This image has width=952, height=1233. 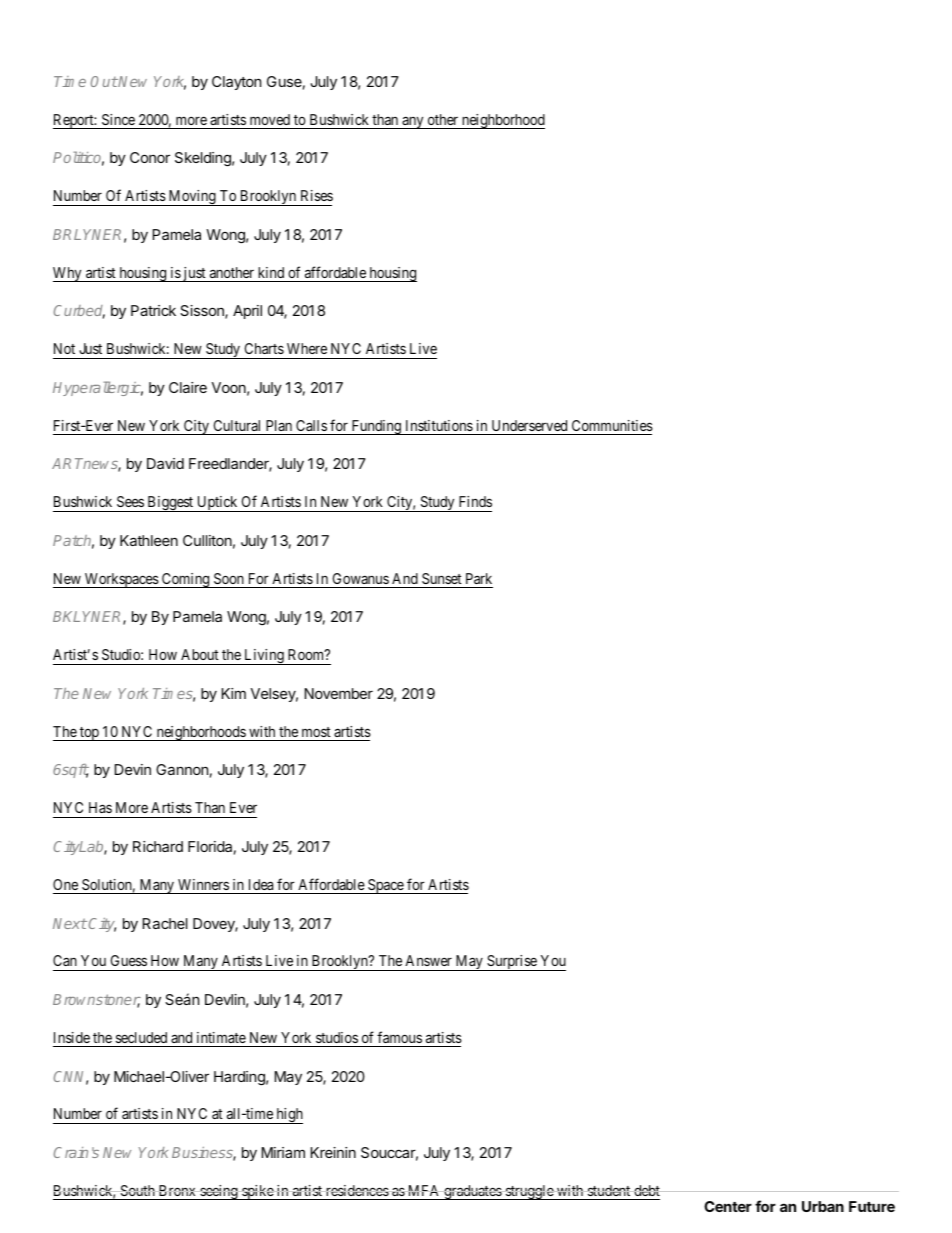 I want to click on Bronx, so click(x=177, y=1190).
